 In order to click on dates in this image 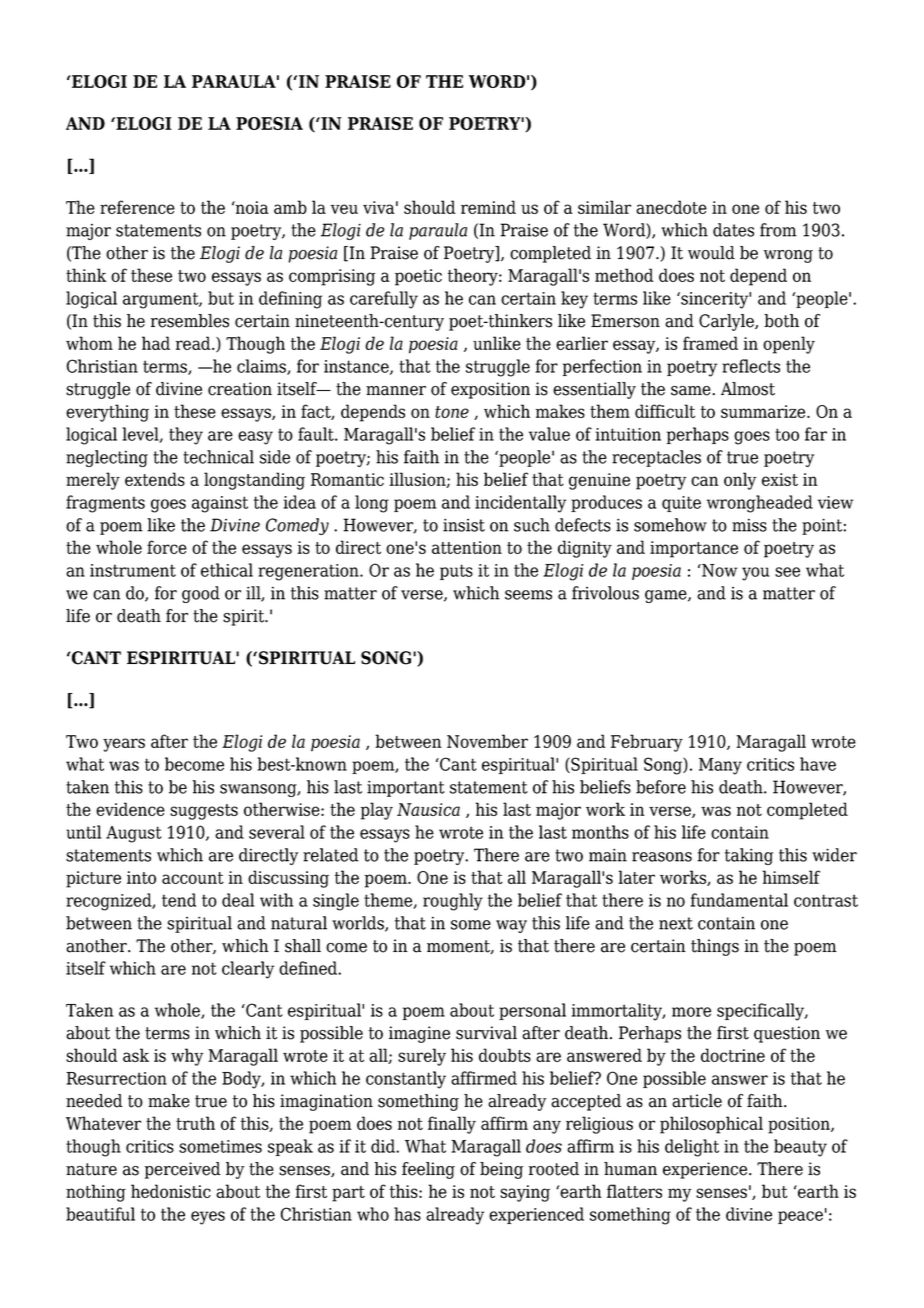, I will do `click(733, 230)`.
